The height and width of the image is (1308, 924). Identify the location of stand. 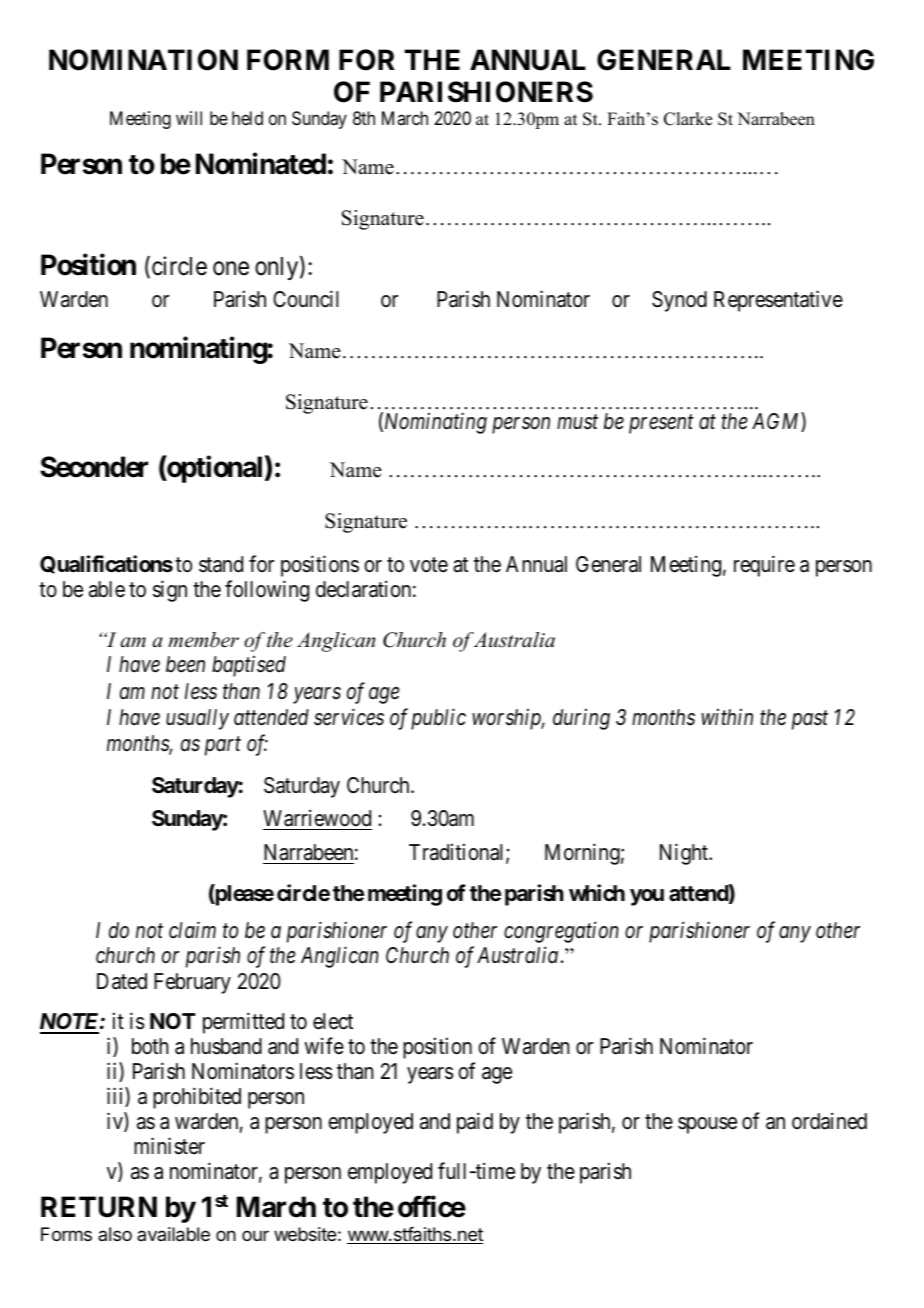
(221, 564).
